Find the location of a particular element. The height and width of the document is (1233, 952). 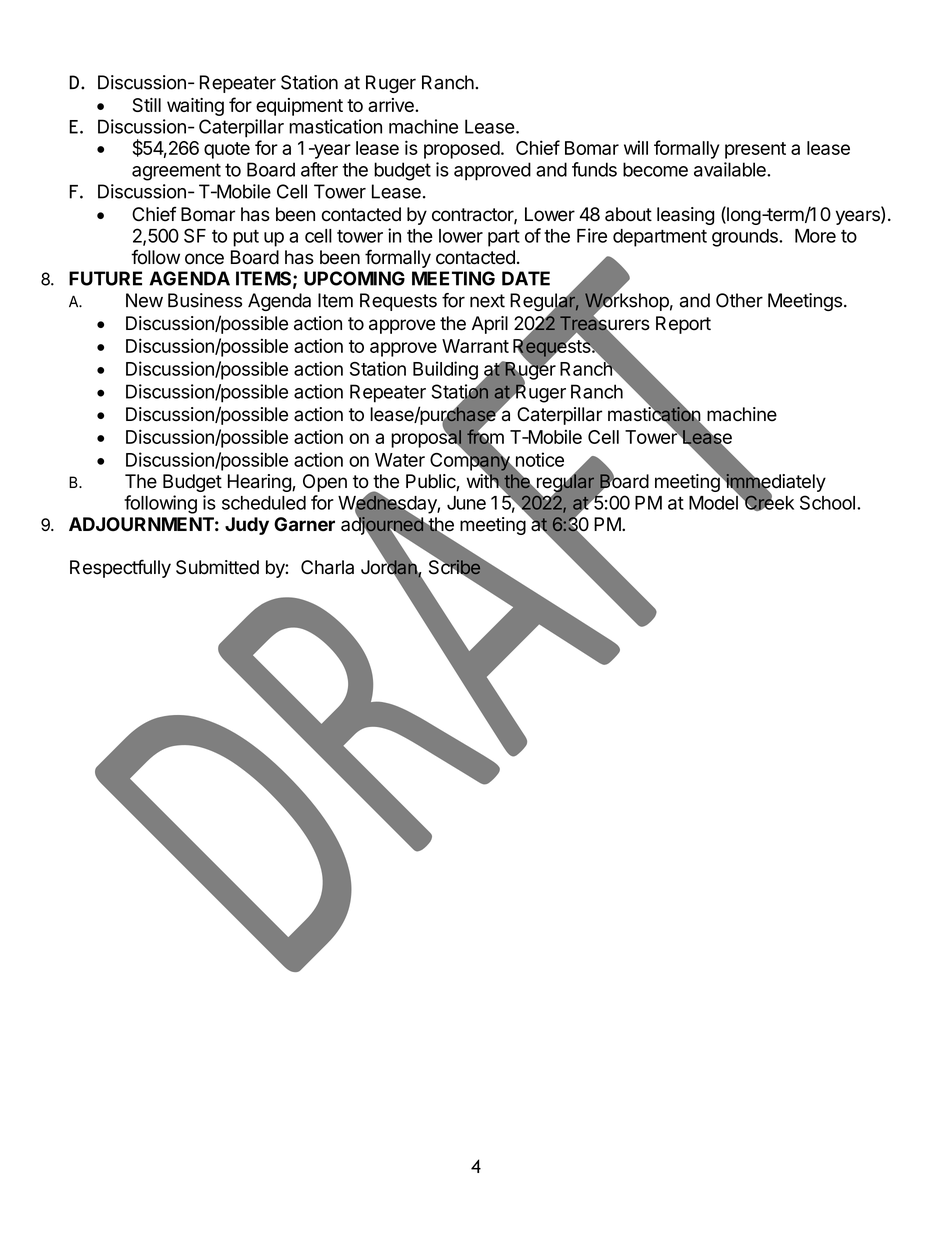

present is located at coordinates (755, 150).
